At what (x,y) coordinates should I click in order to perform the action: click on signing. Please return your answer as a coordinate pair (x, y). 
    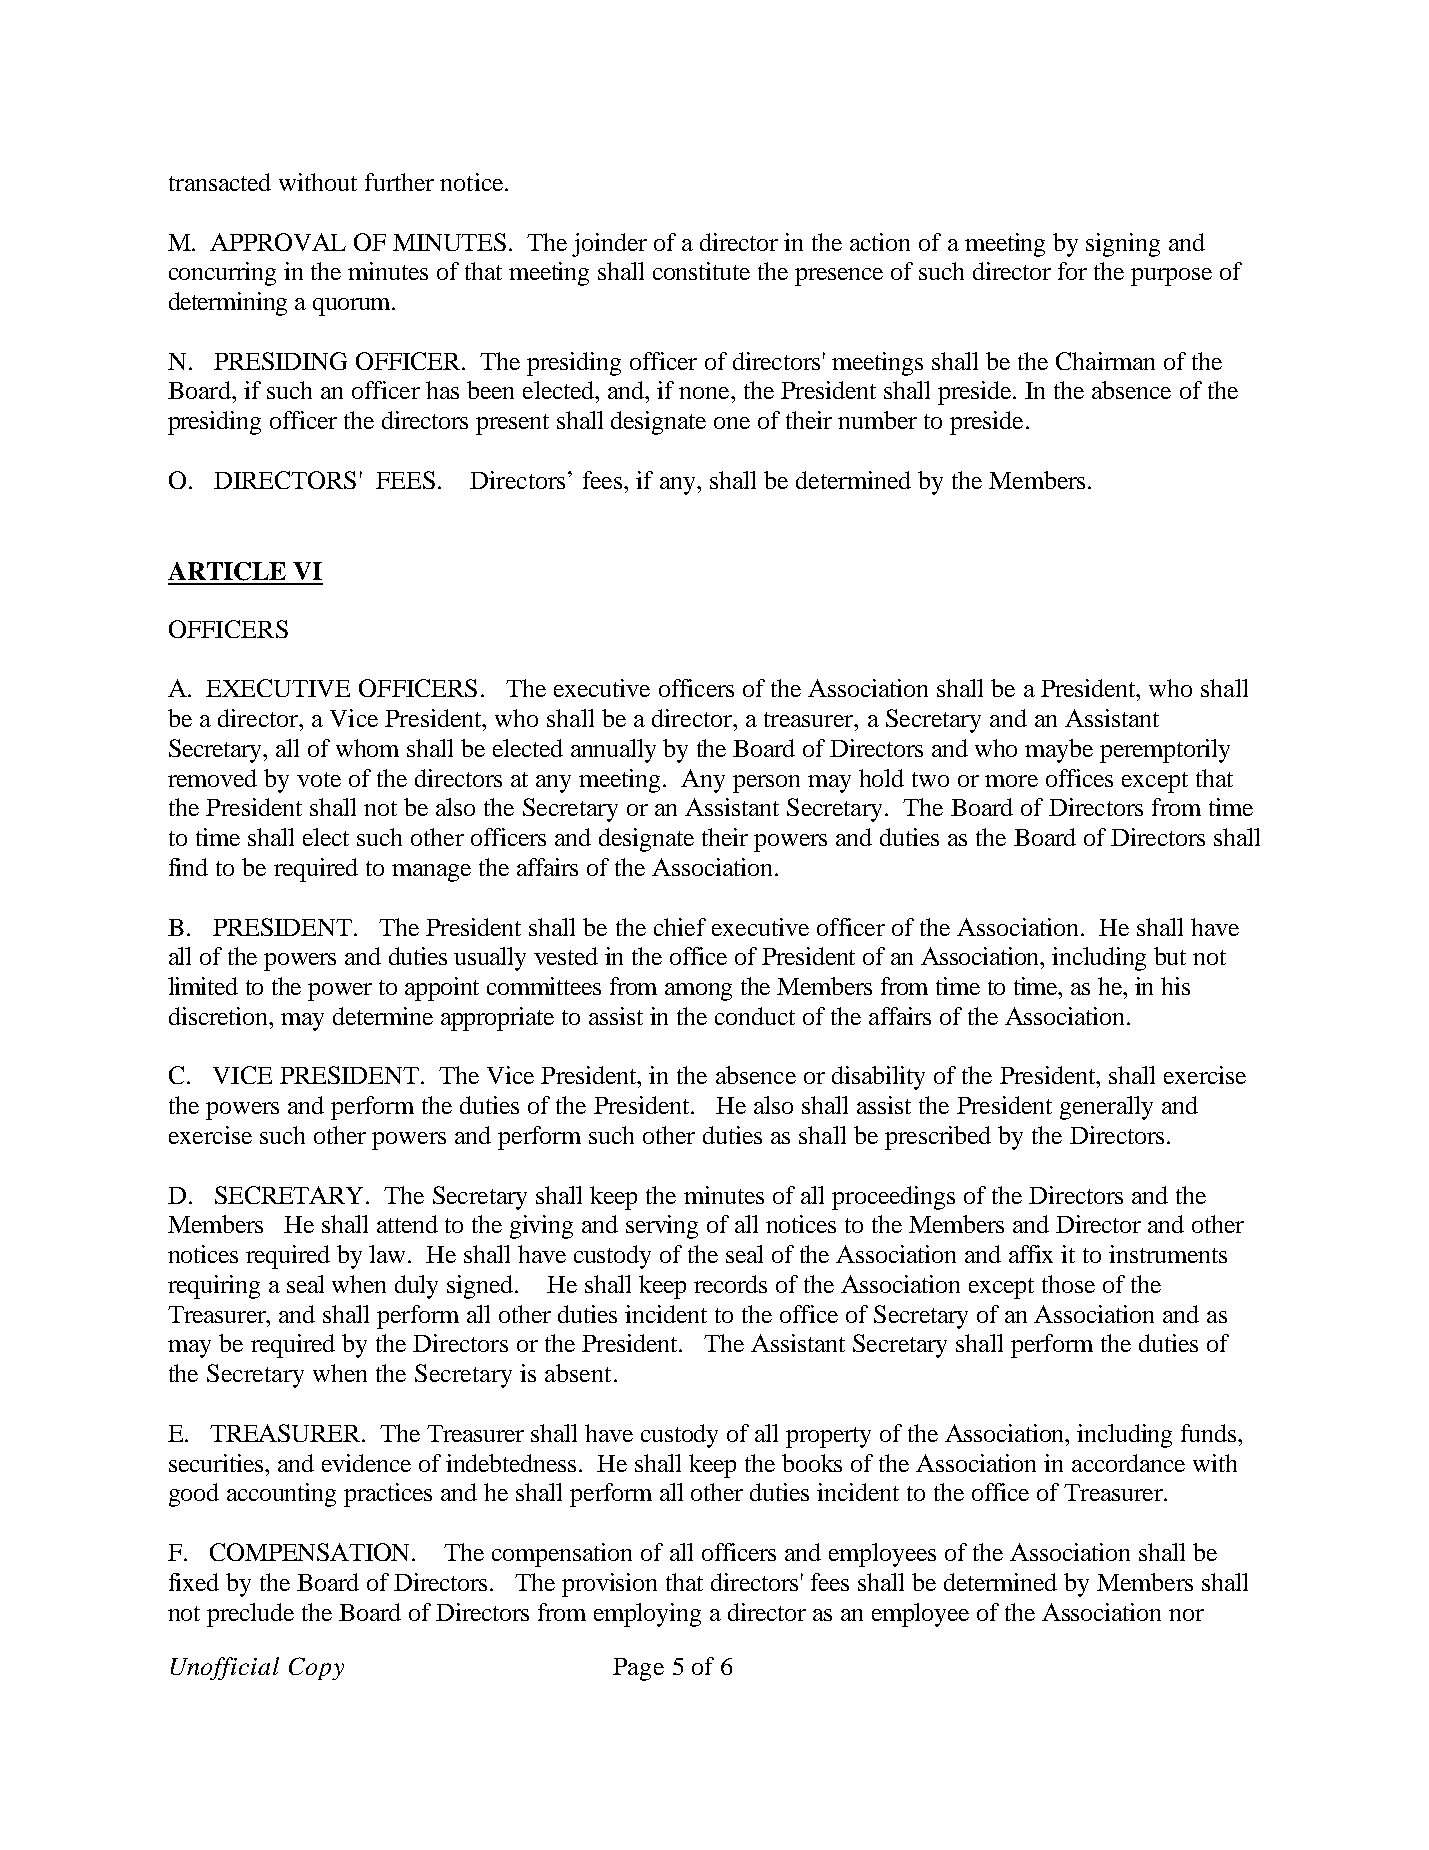
    Looking at the image, I should click on (1123, 245).
